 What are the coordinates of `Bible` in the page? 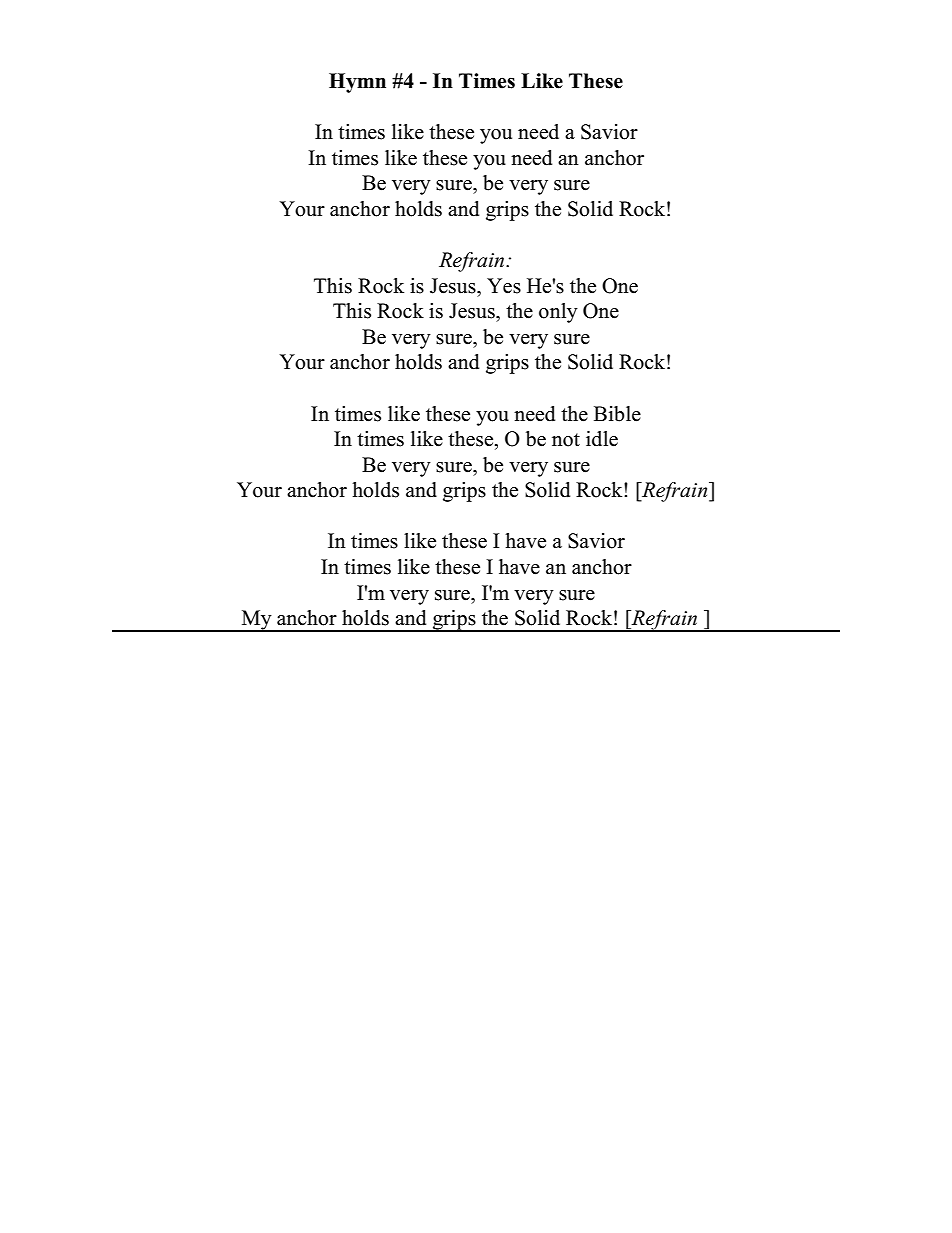 It's located at (617, 414).
